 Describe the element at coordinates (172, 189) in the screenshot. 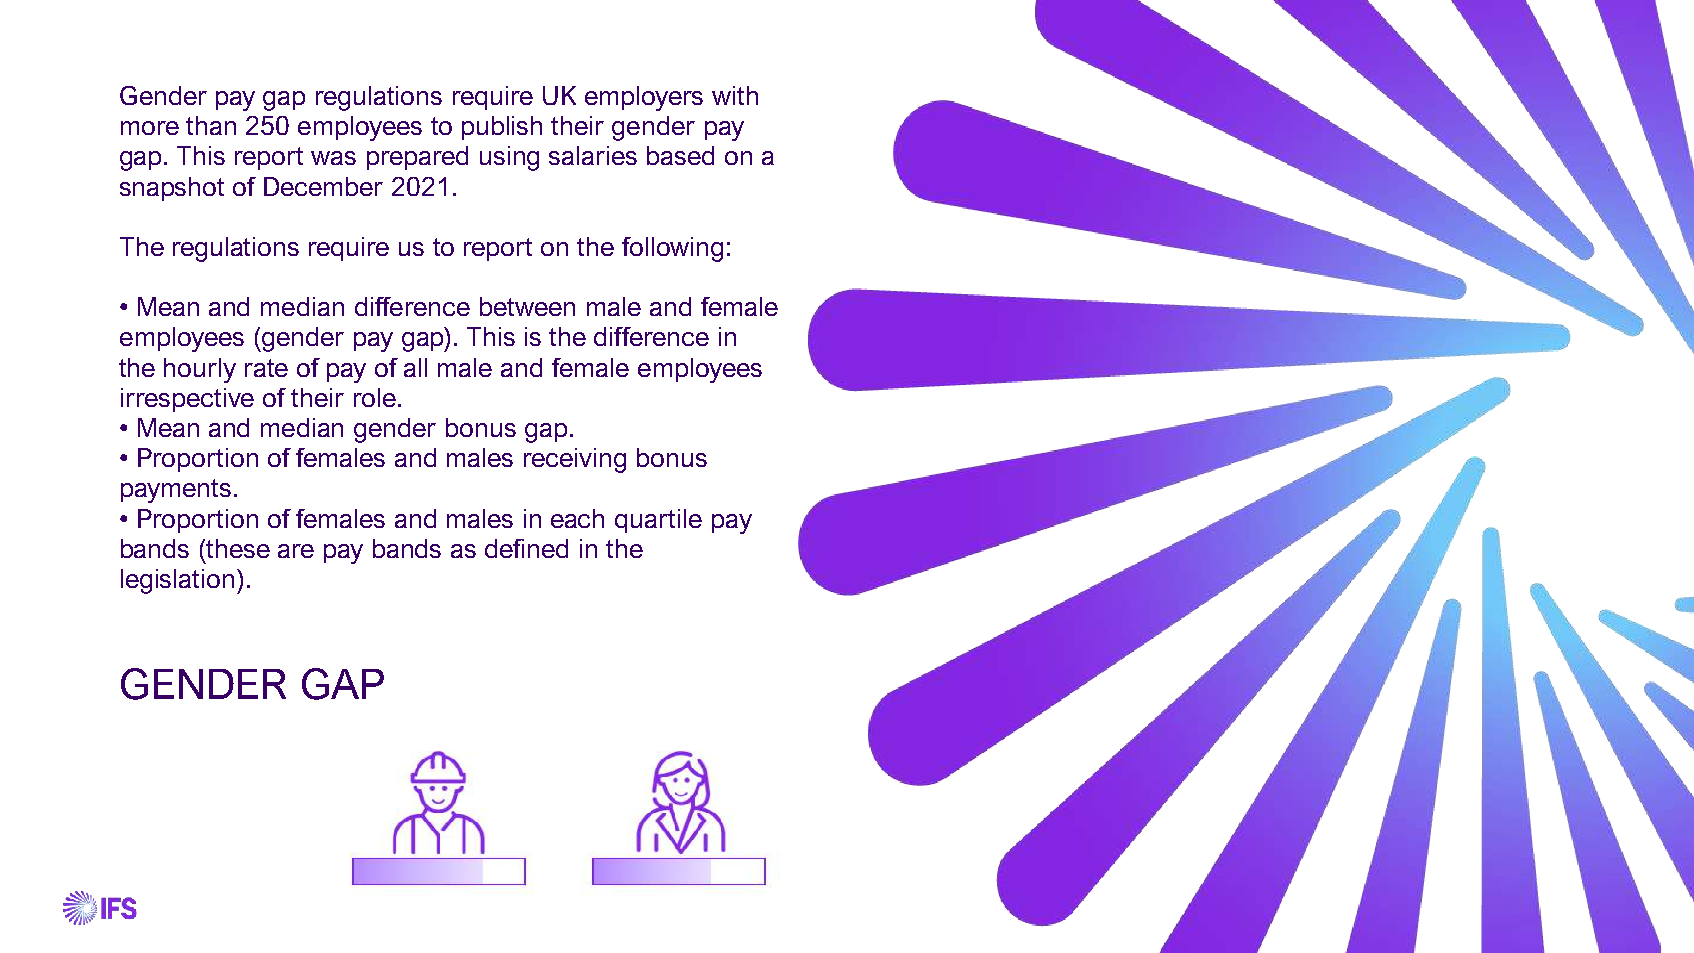

I see `snapshot` at that location.
